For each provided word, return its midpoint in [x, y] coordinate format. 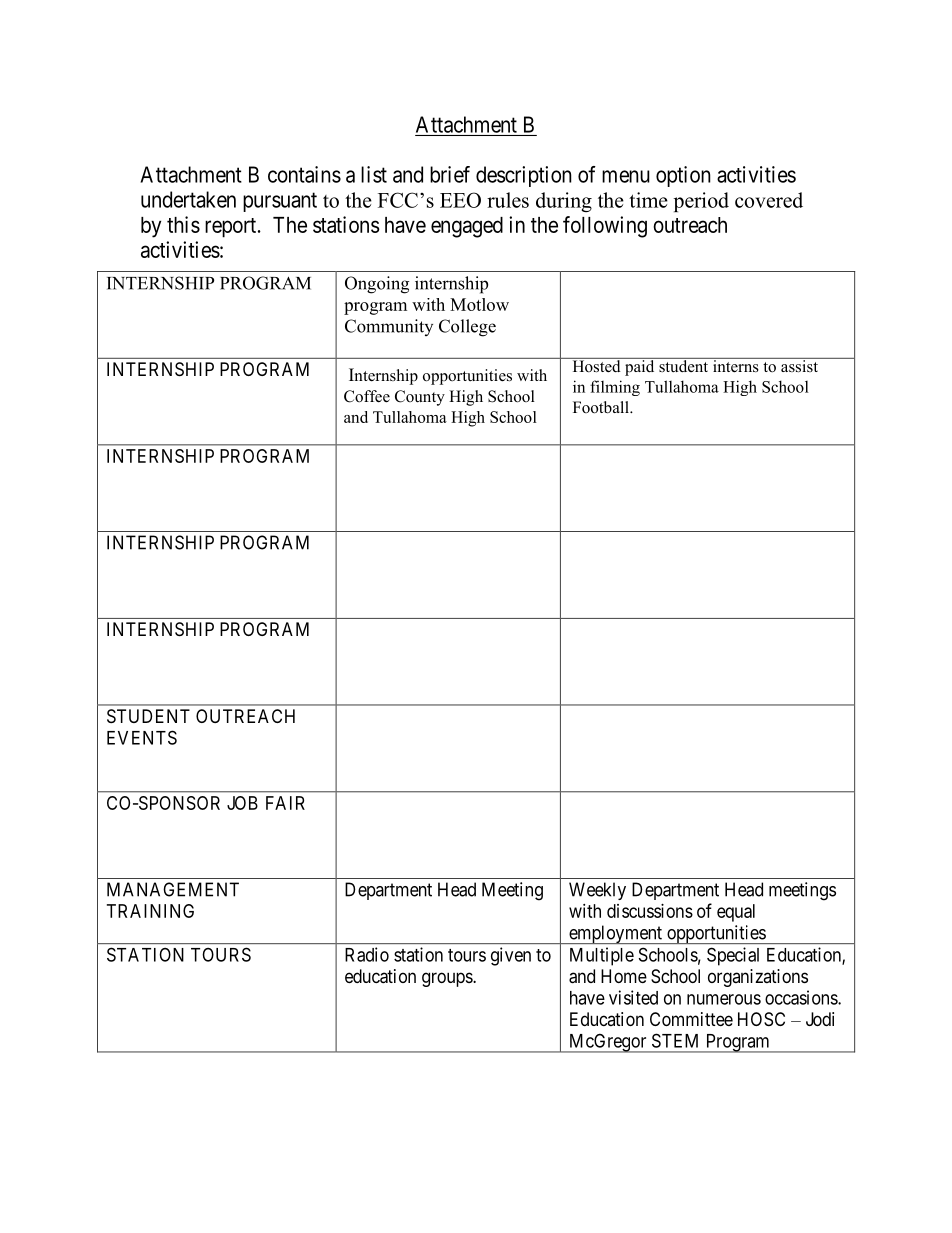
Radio [367, 954]
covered [769, 200]
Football [602, 407]
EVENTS [142, 737]
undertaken [188, 199]
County [420, 398]
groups [448, 979]
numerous [724, 999]
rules [508, 200]
